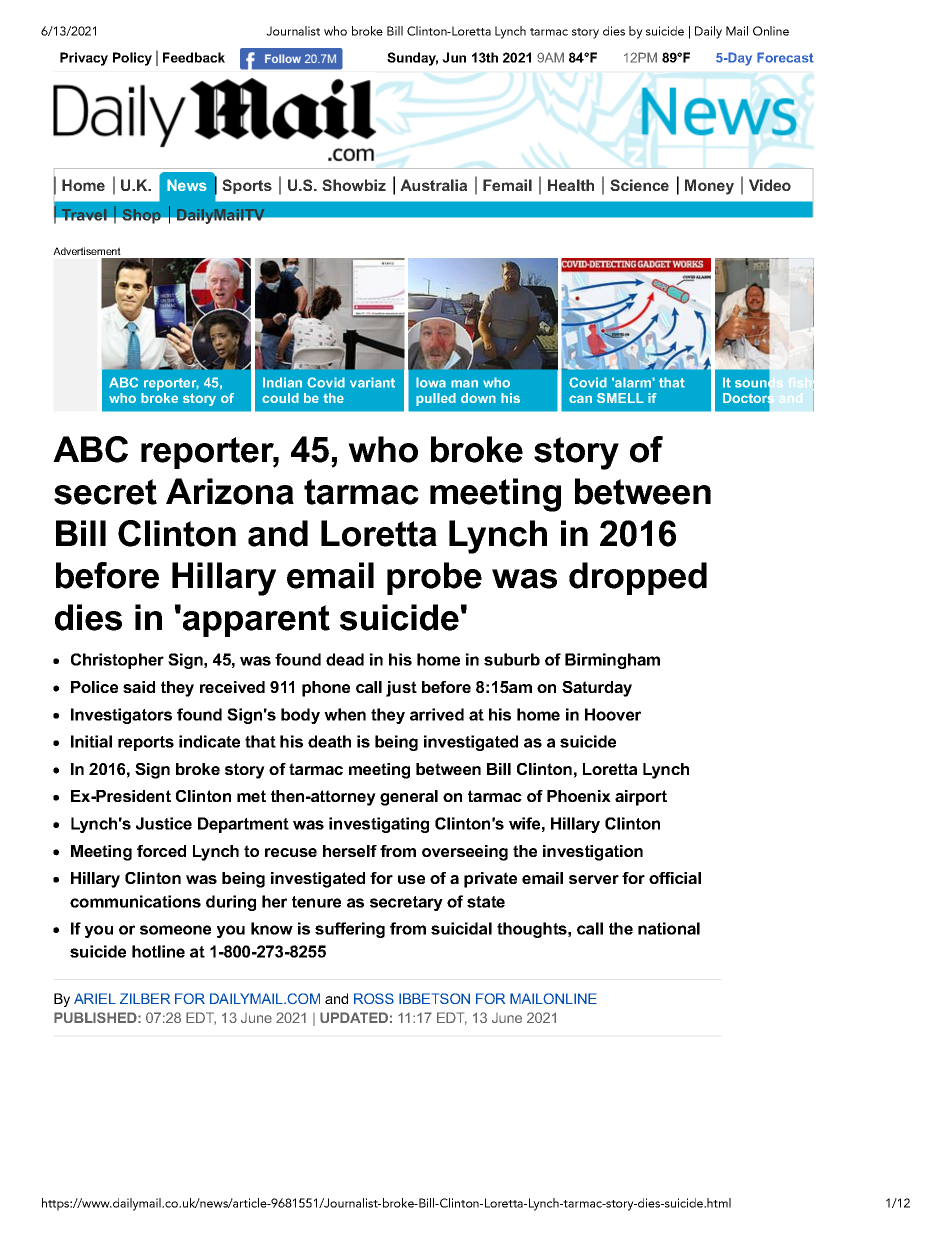  I want to click on said, so click(139, 687).
